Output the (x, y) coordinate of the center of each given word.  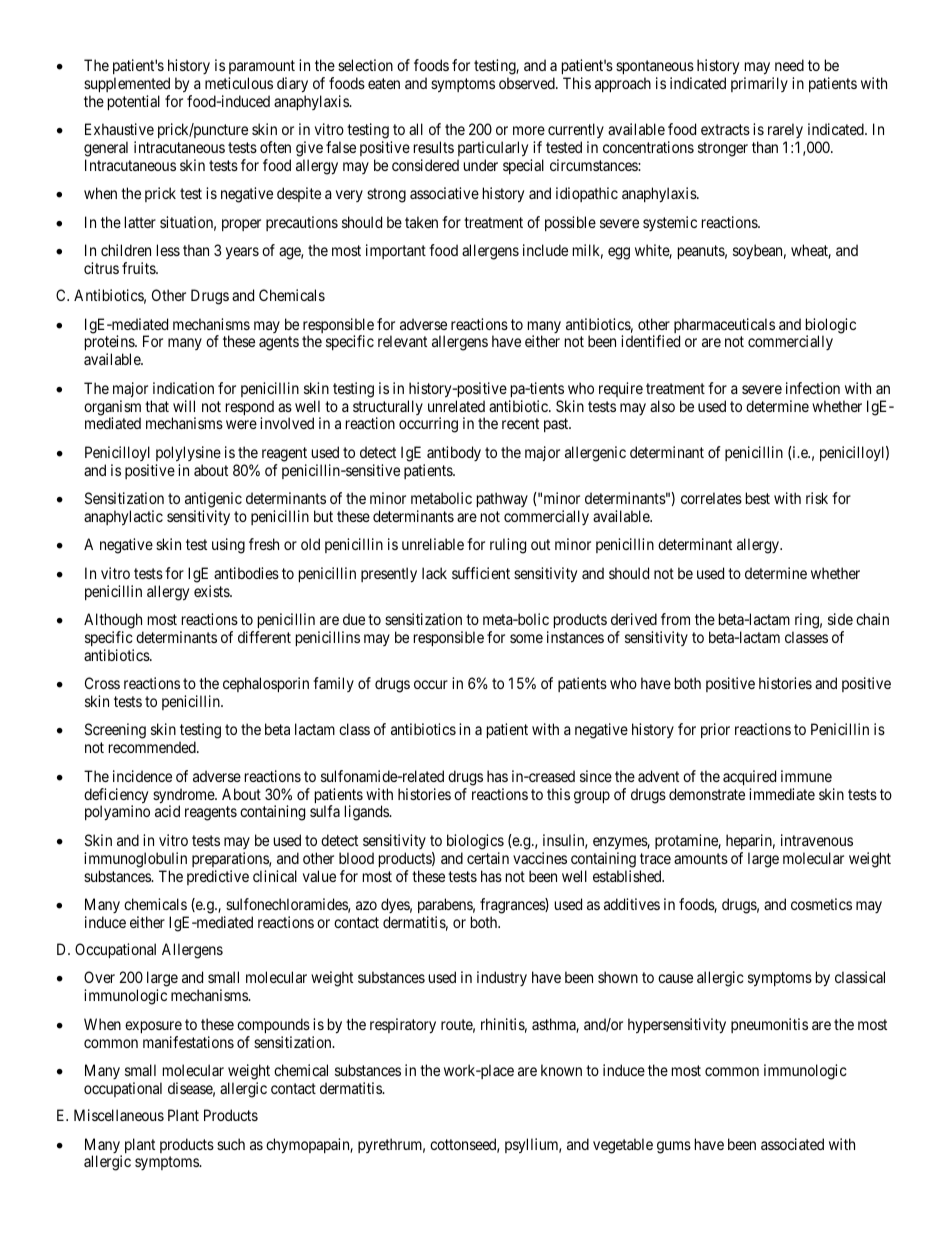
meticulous (239, 83)
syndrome (184, 797)
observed (528, 83)
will (184, 406)
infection (813, 388)
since (596, 776)
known (561, 1070)
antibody (454, 453)
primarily (759, 84)
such (231, 1144)
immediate (782, 794)
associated (792, 1144)
